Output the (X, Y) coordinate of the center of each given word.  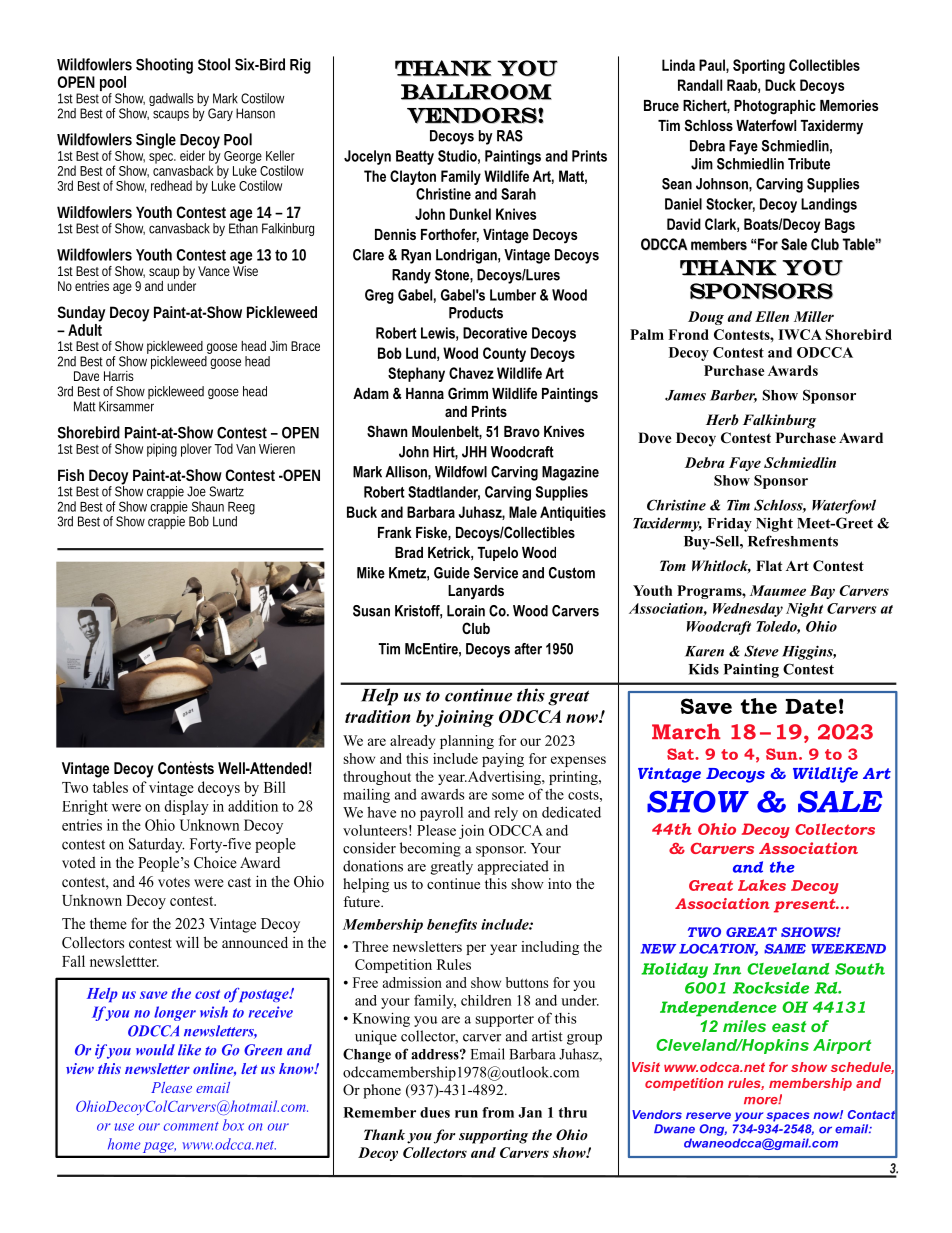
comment (191, 1126)
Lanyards (476, 592)
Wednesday (748, 610)
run (466, 1114)
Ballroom (476, 92)
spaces (788, 1117)
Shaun (208, 506)
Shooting (164, 66)
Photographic (775, 107)
